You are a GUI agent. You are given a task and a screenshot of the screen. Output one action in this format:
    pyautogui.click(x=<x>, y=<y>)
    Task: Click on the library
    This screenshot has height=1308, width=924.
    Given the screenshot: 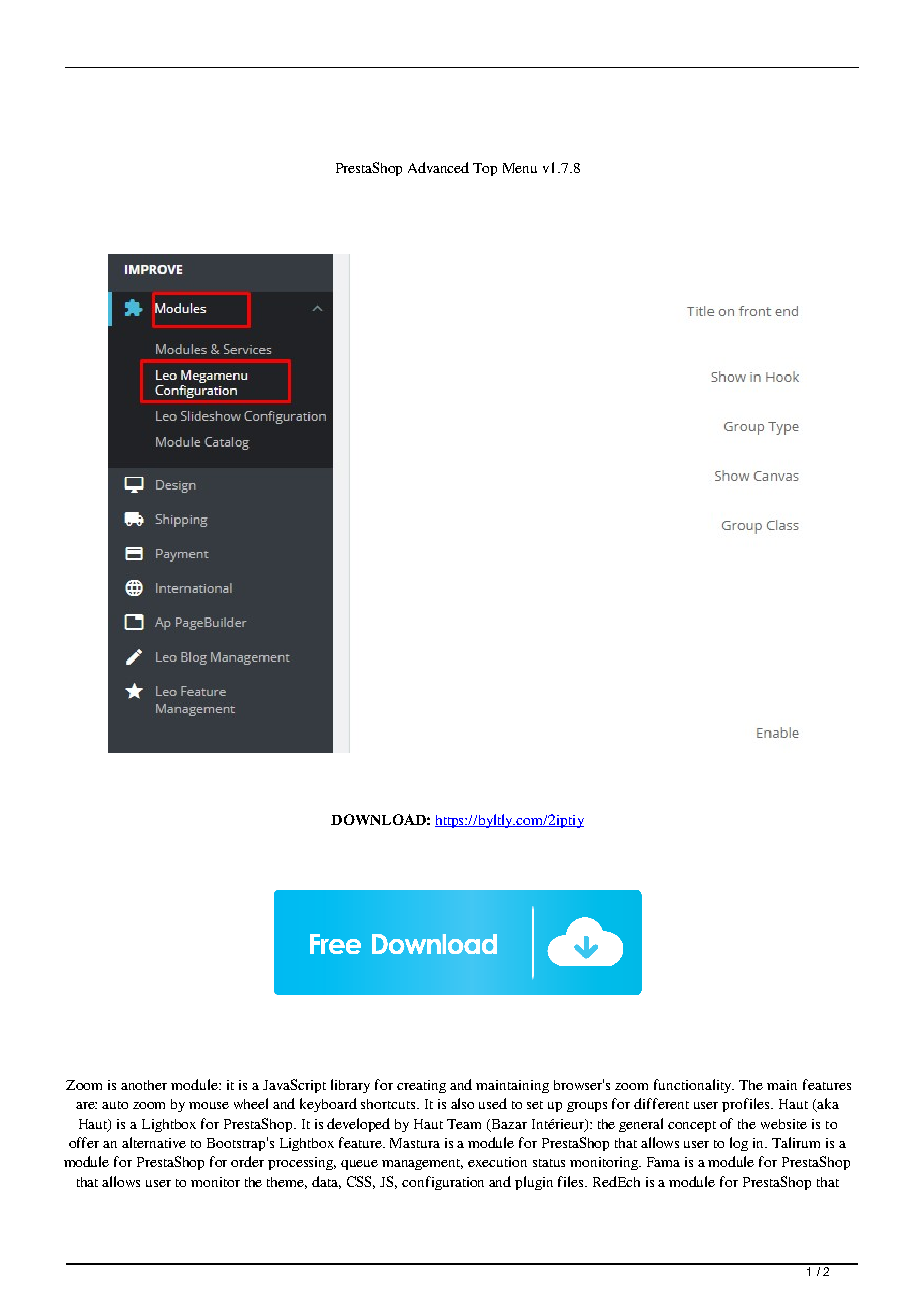 What is the action you would take?
    pyautogui.click(x=350, y=1086)
